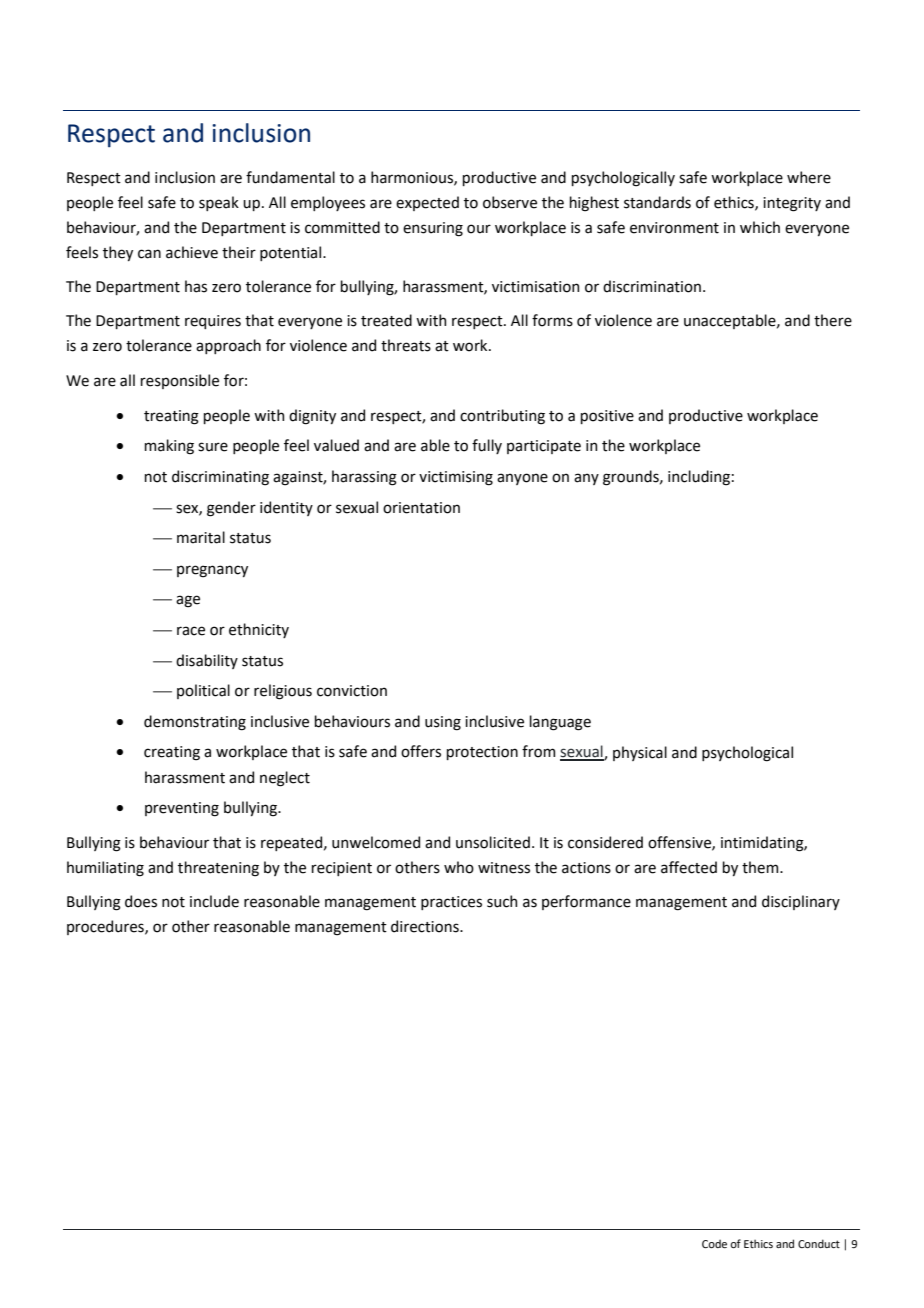 The width and height of the screenshot is (924, 1308). I want to click on which, so click(760, 227).
